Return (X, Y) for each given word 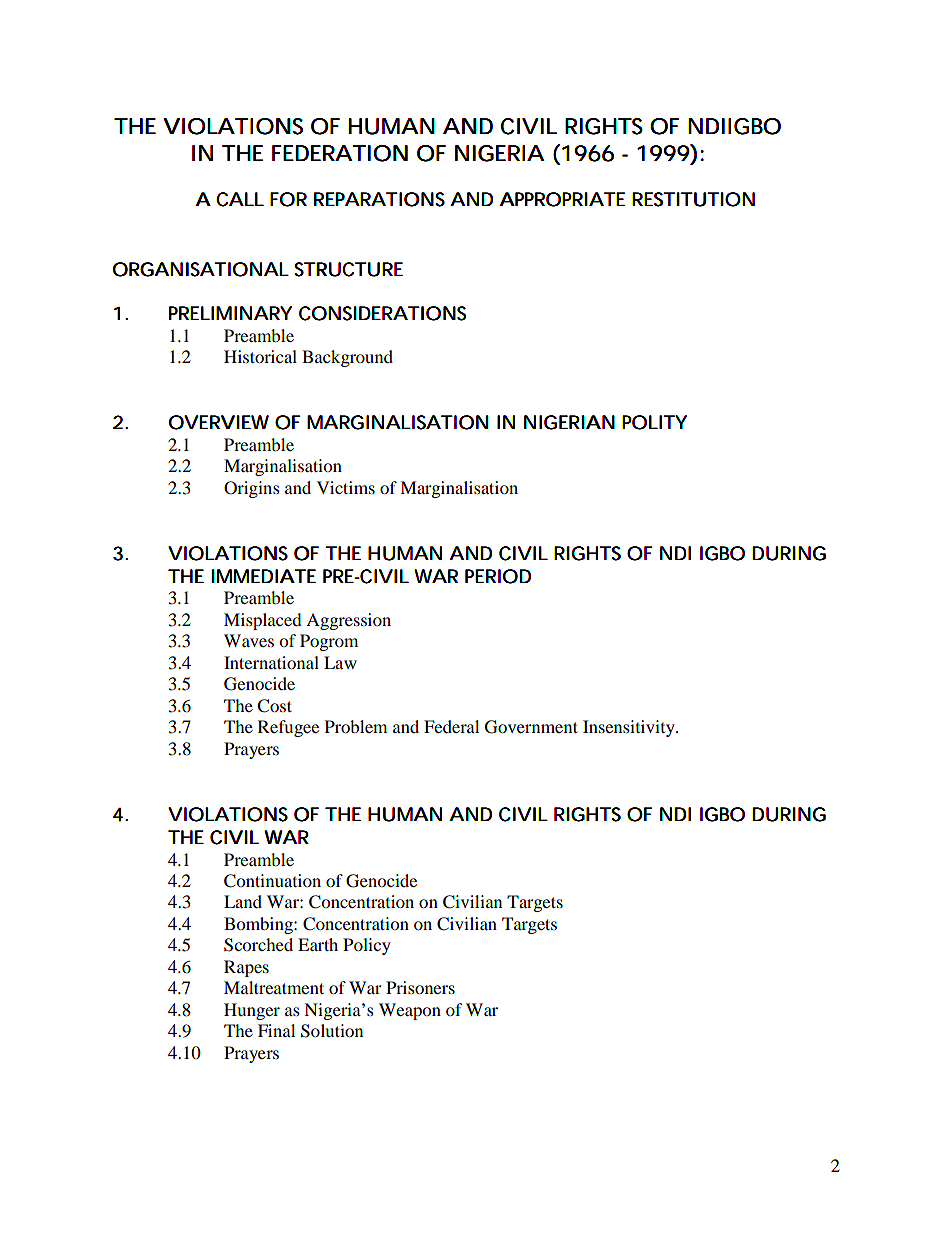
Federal (451, 726)
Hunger (252, 1011)
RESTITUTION (693, 199)
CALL (240, 199)
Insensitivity (630, 728)
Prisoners (420, 987)
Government (531, 727)
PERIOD (498, 576)
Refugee (288, 728)
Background (347, 358)
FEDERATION (340, 153)
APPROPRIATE (562, 199)
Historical (260, 356)
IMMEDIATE (264, 576)
